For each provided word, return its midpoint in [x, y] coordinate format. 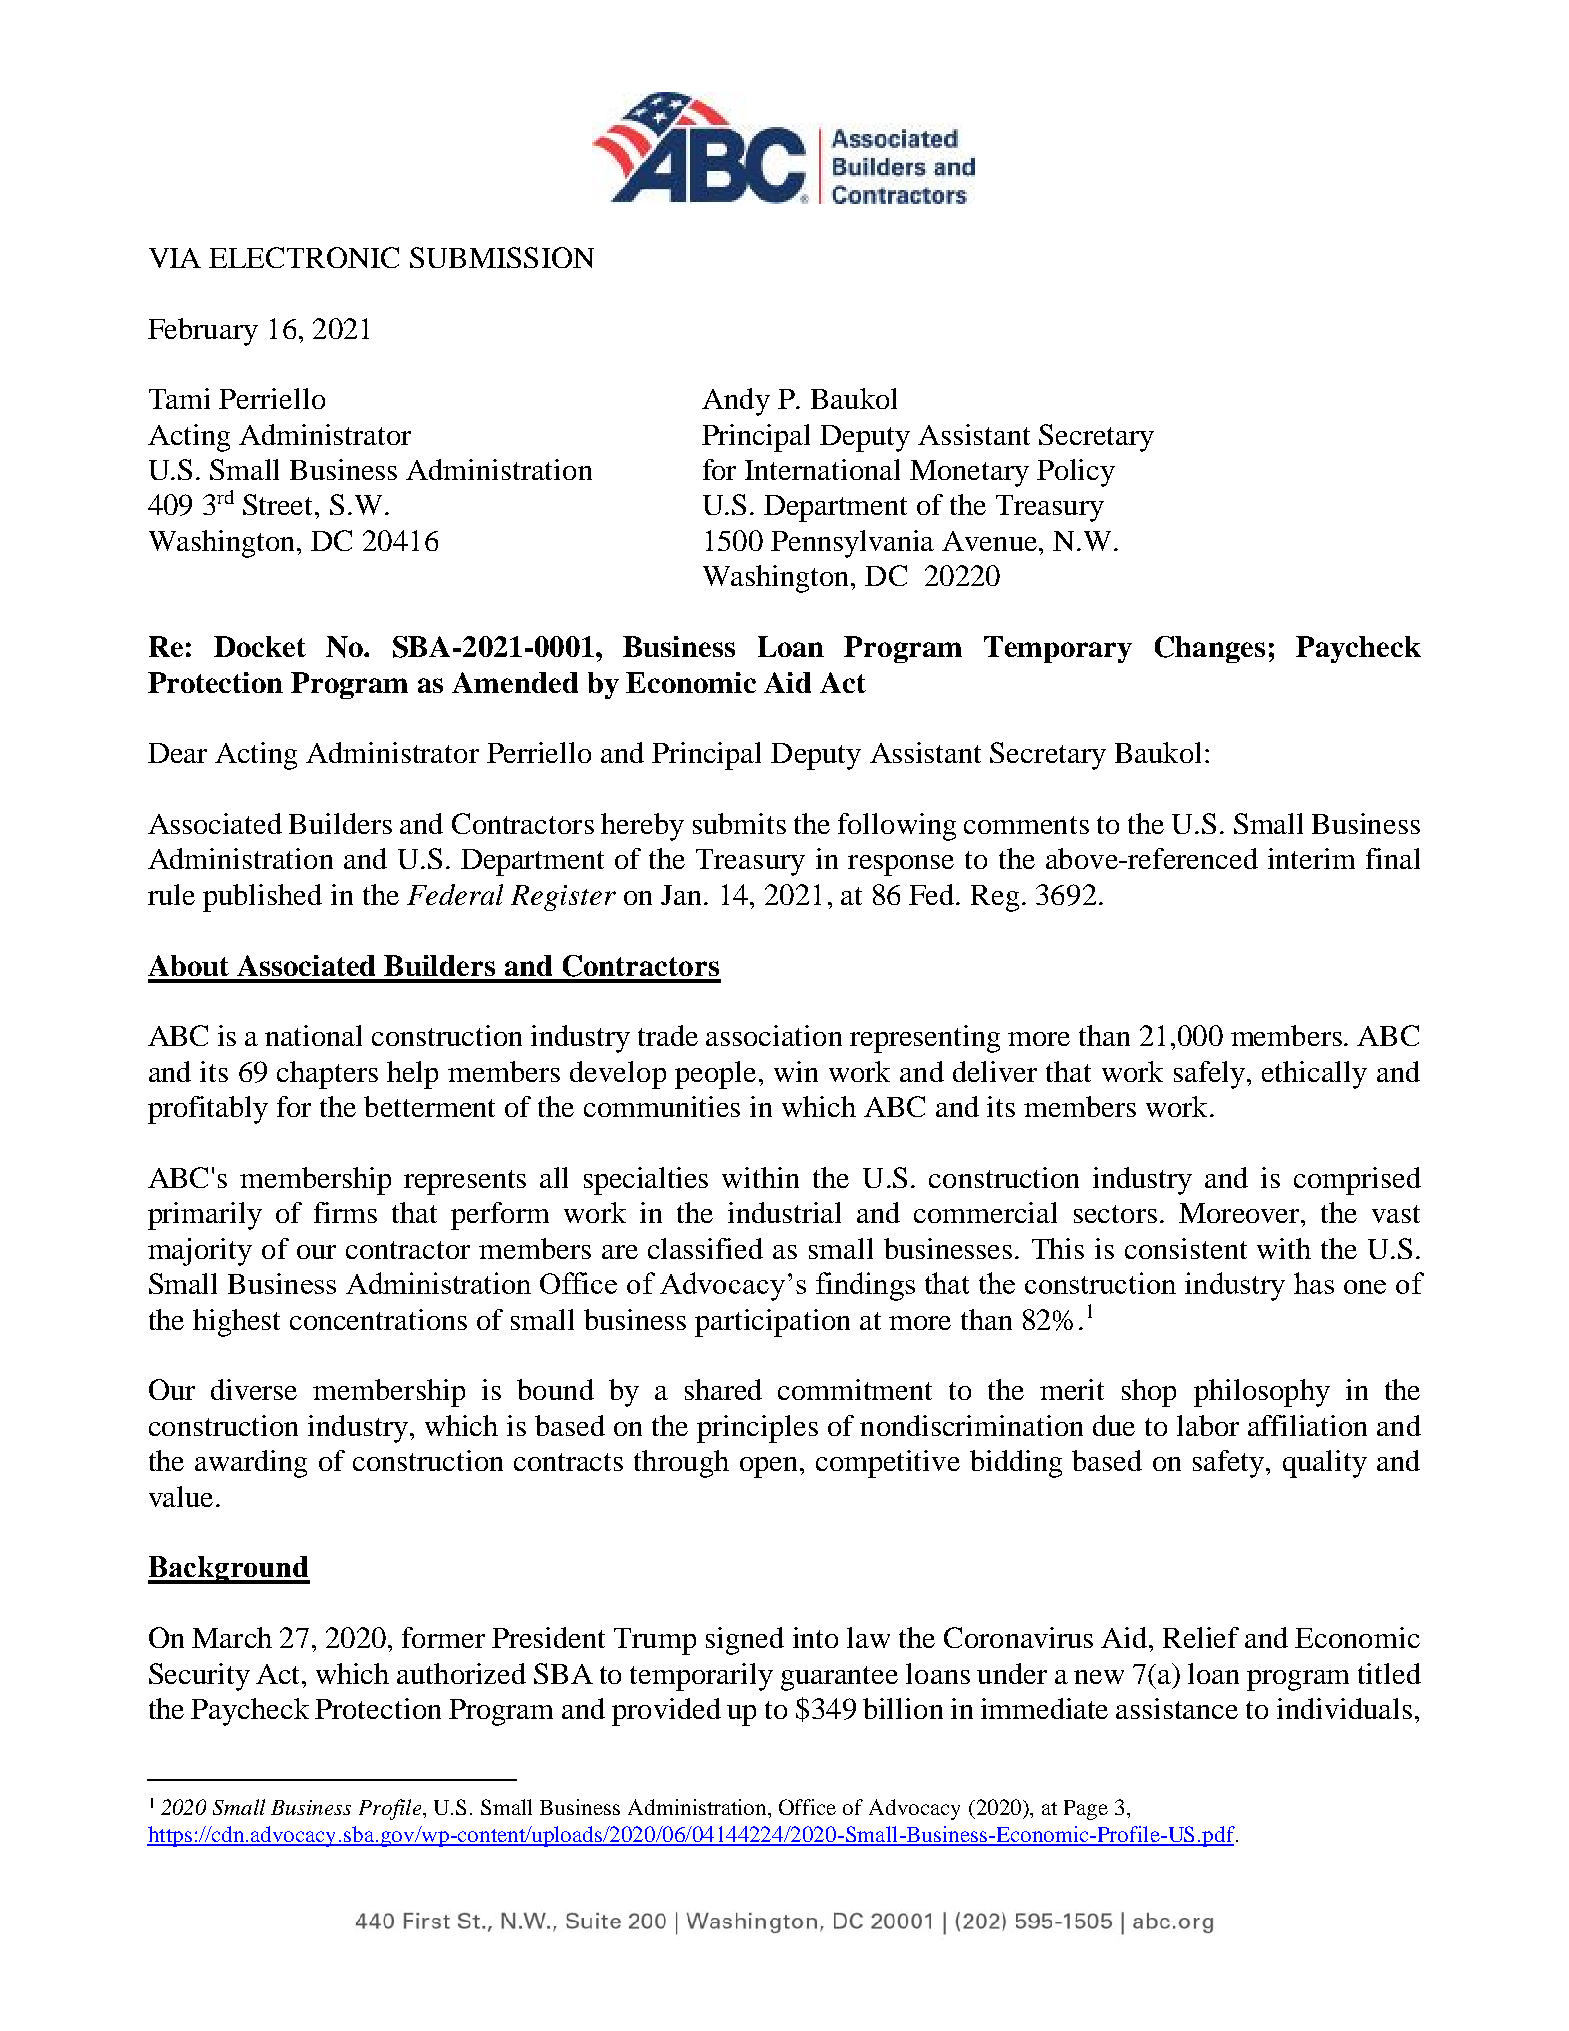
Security [199, 1677]
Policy [1076, 473]
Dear [177, 753]
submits [739, 823]
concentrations [378, 1319]
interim [1311, 858]
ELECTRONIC [304, 257]
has [1314, 1283]
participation [772, 1323]
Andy [736, 402]
